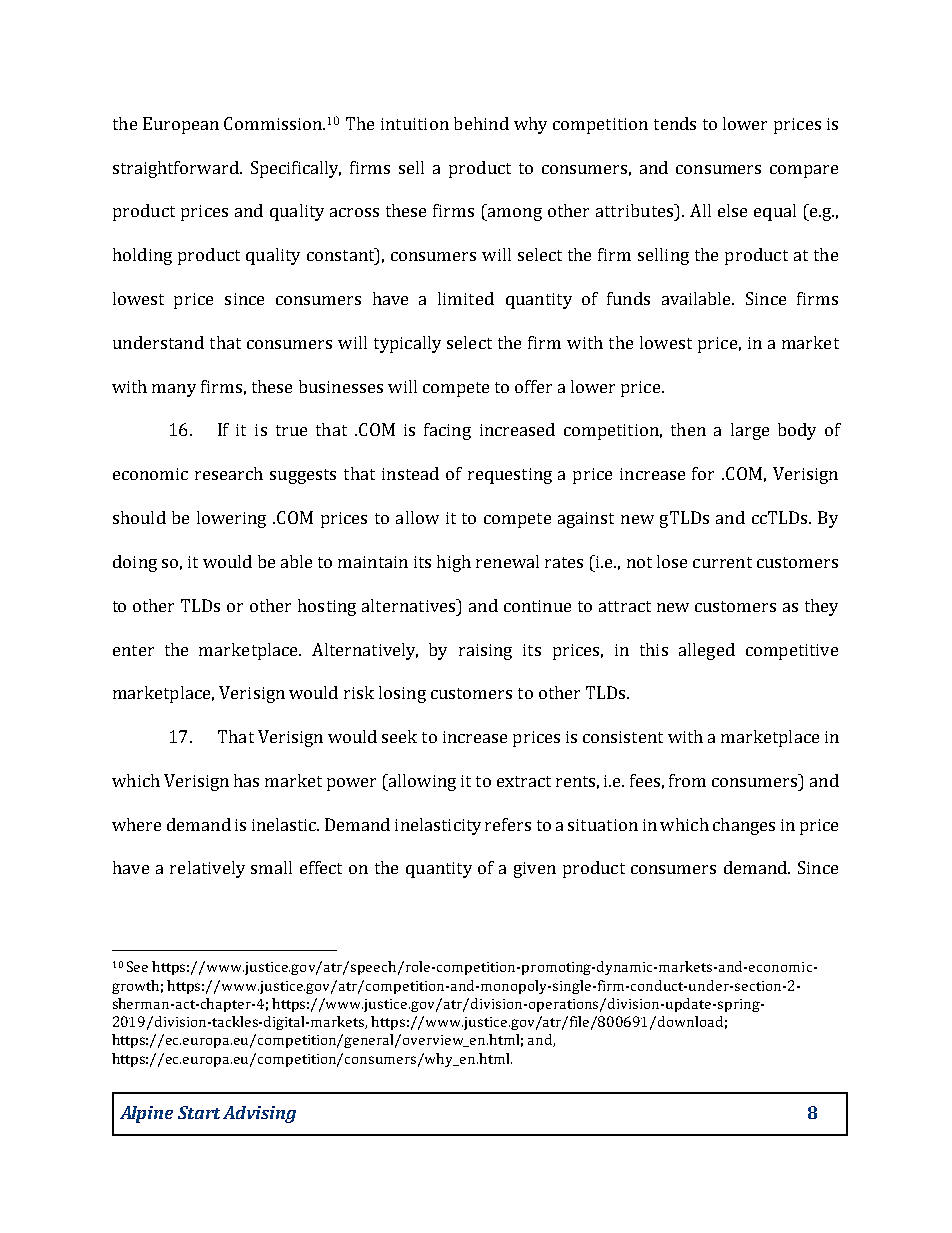 The width and height of the page is (952, 1233). What do you see at coordinates (481, 123) in the page?
I see `behind` at bounding box center [481, 123].
